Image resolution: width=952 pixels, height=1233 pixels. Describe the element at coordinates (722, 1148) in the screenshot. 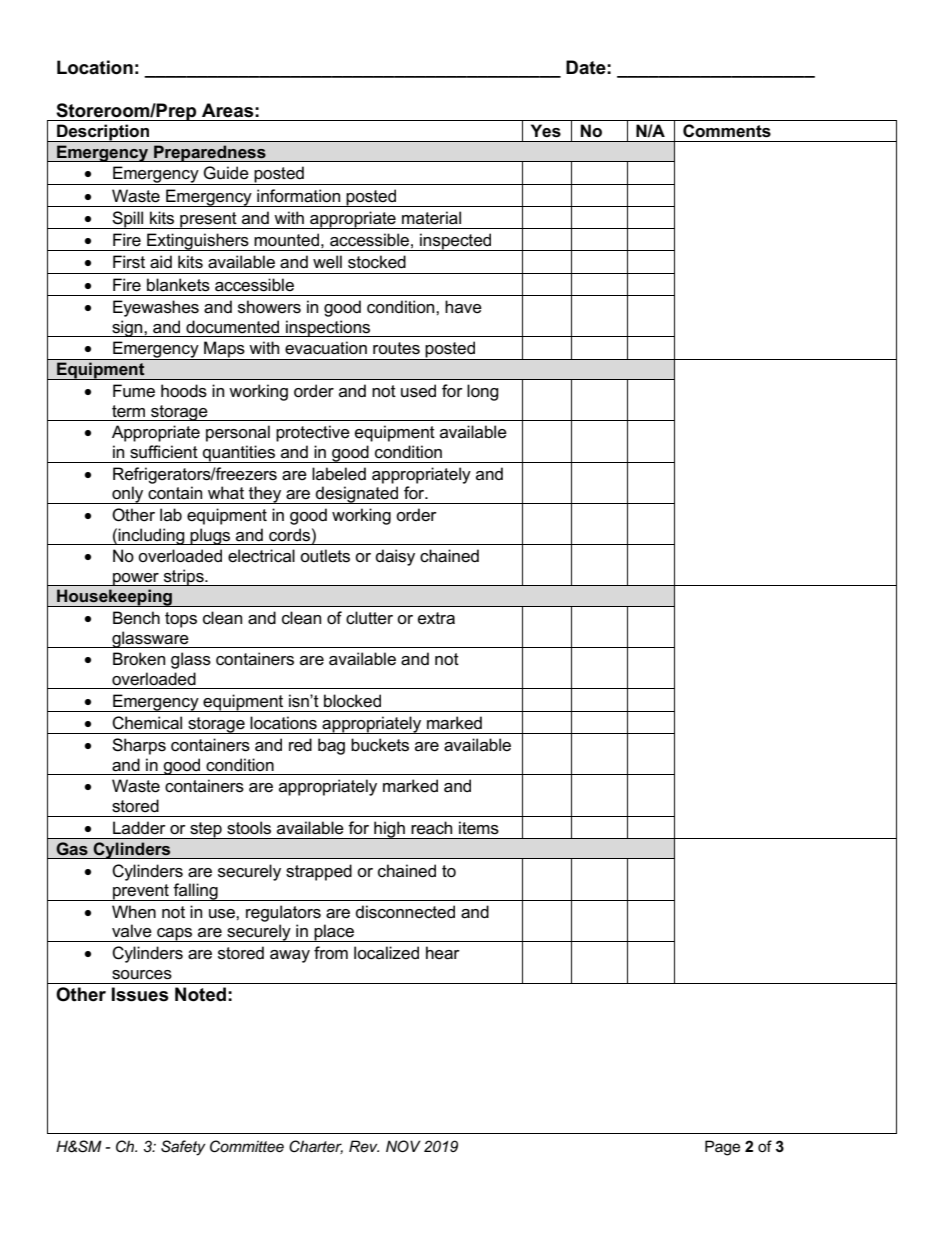

I see `Page` at that location.
